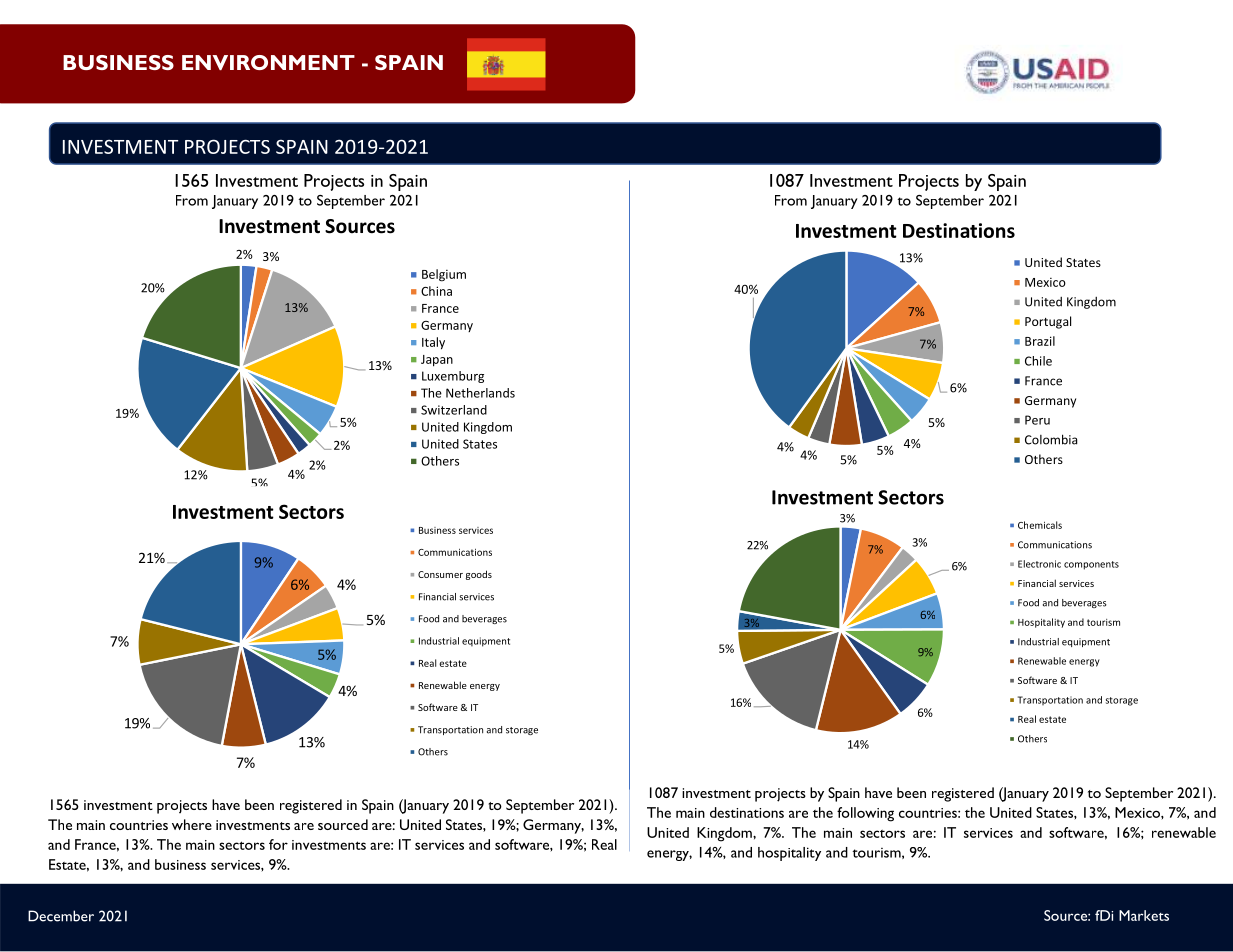  Describe the element at coordinates (1040, 341) in the screenshot. I see `Brazil` at that location.
